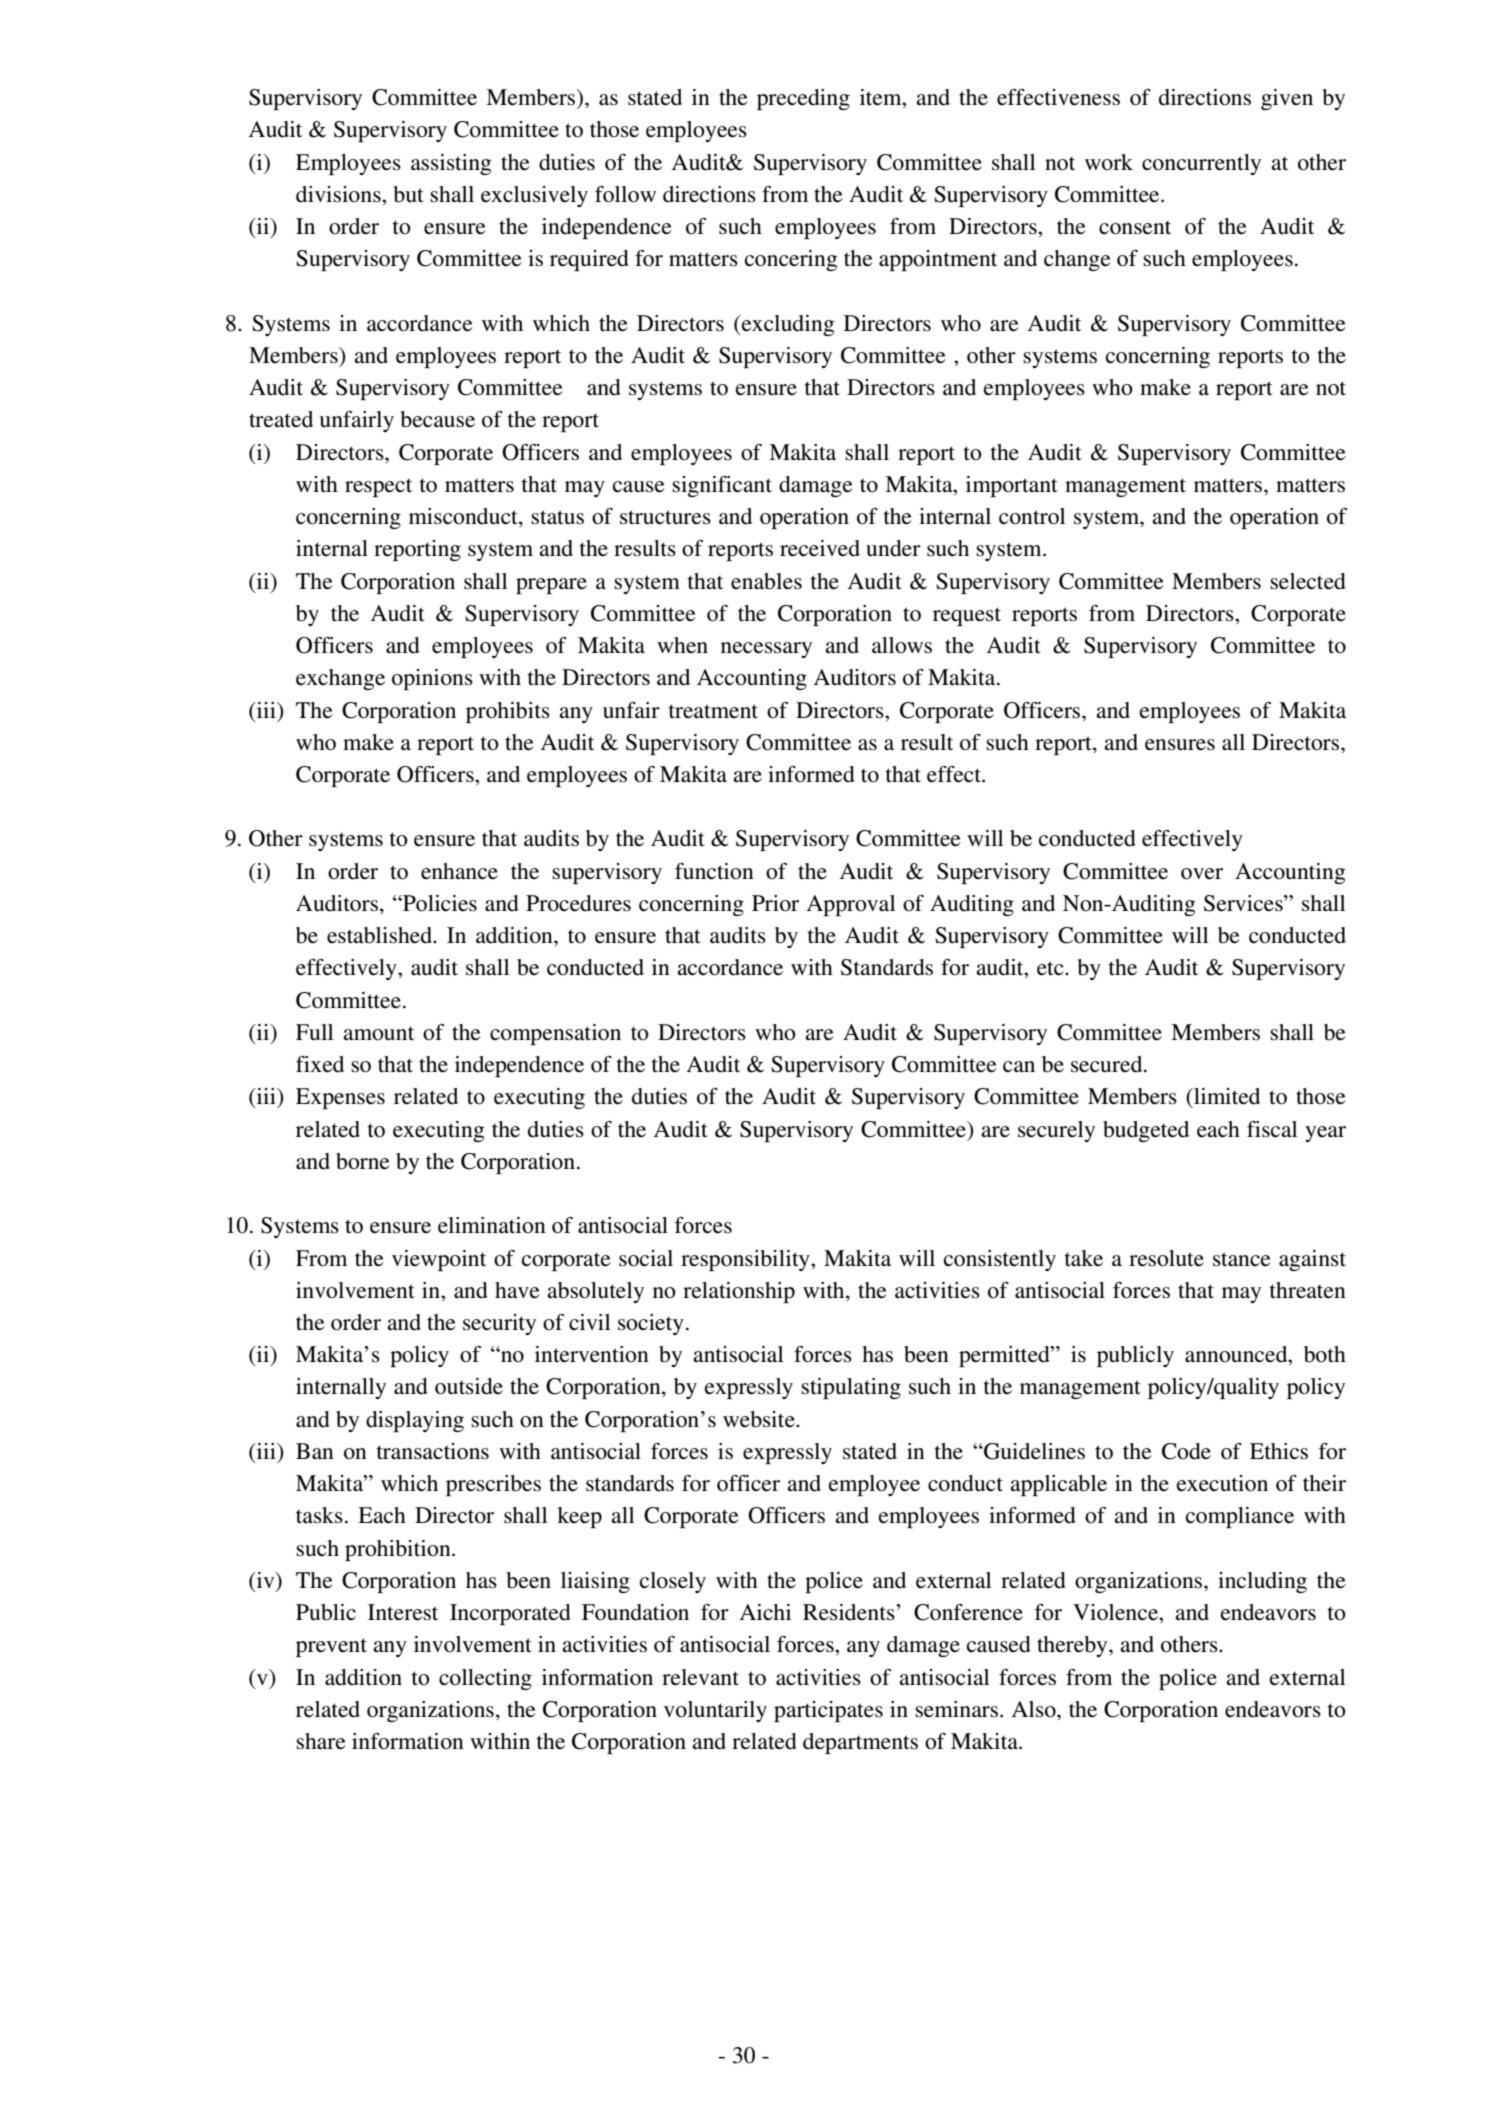 This screenshot has height=2104, width=1487. I want to click on preceding, so click(803, 99).
